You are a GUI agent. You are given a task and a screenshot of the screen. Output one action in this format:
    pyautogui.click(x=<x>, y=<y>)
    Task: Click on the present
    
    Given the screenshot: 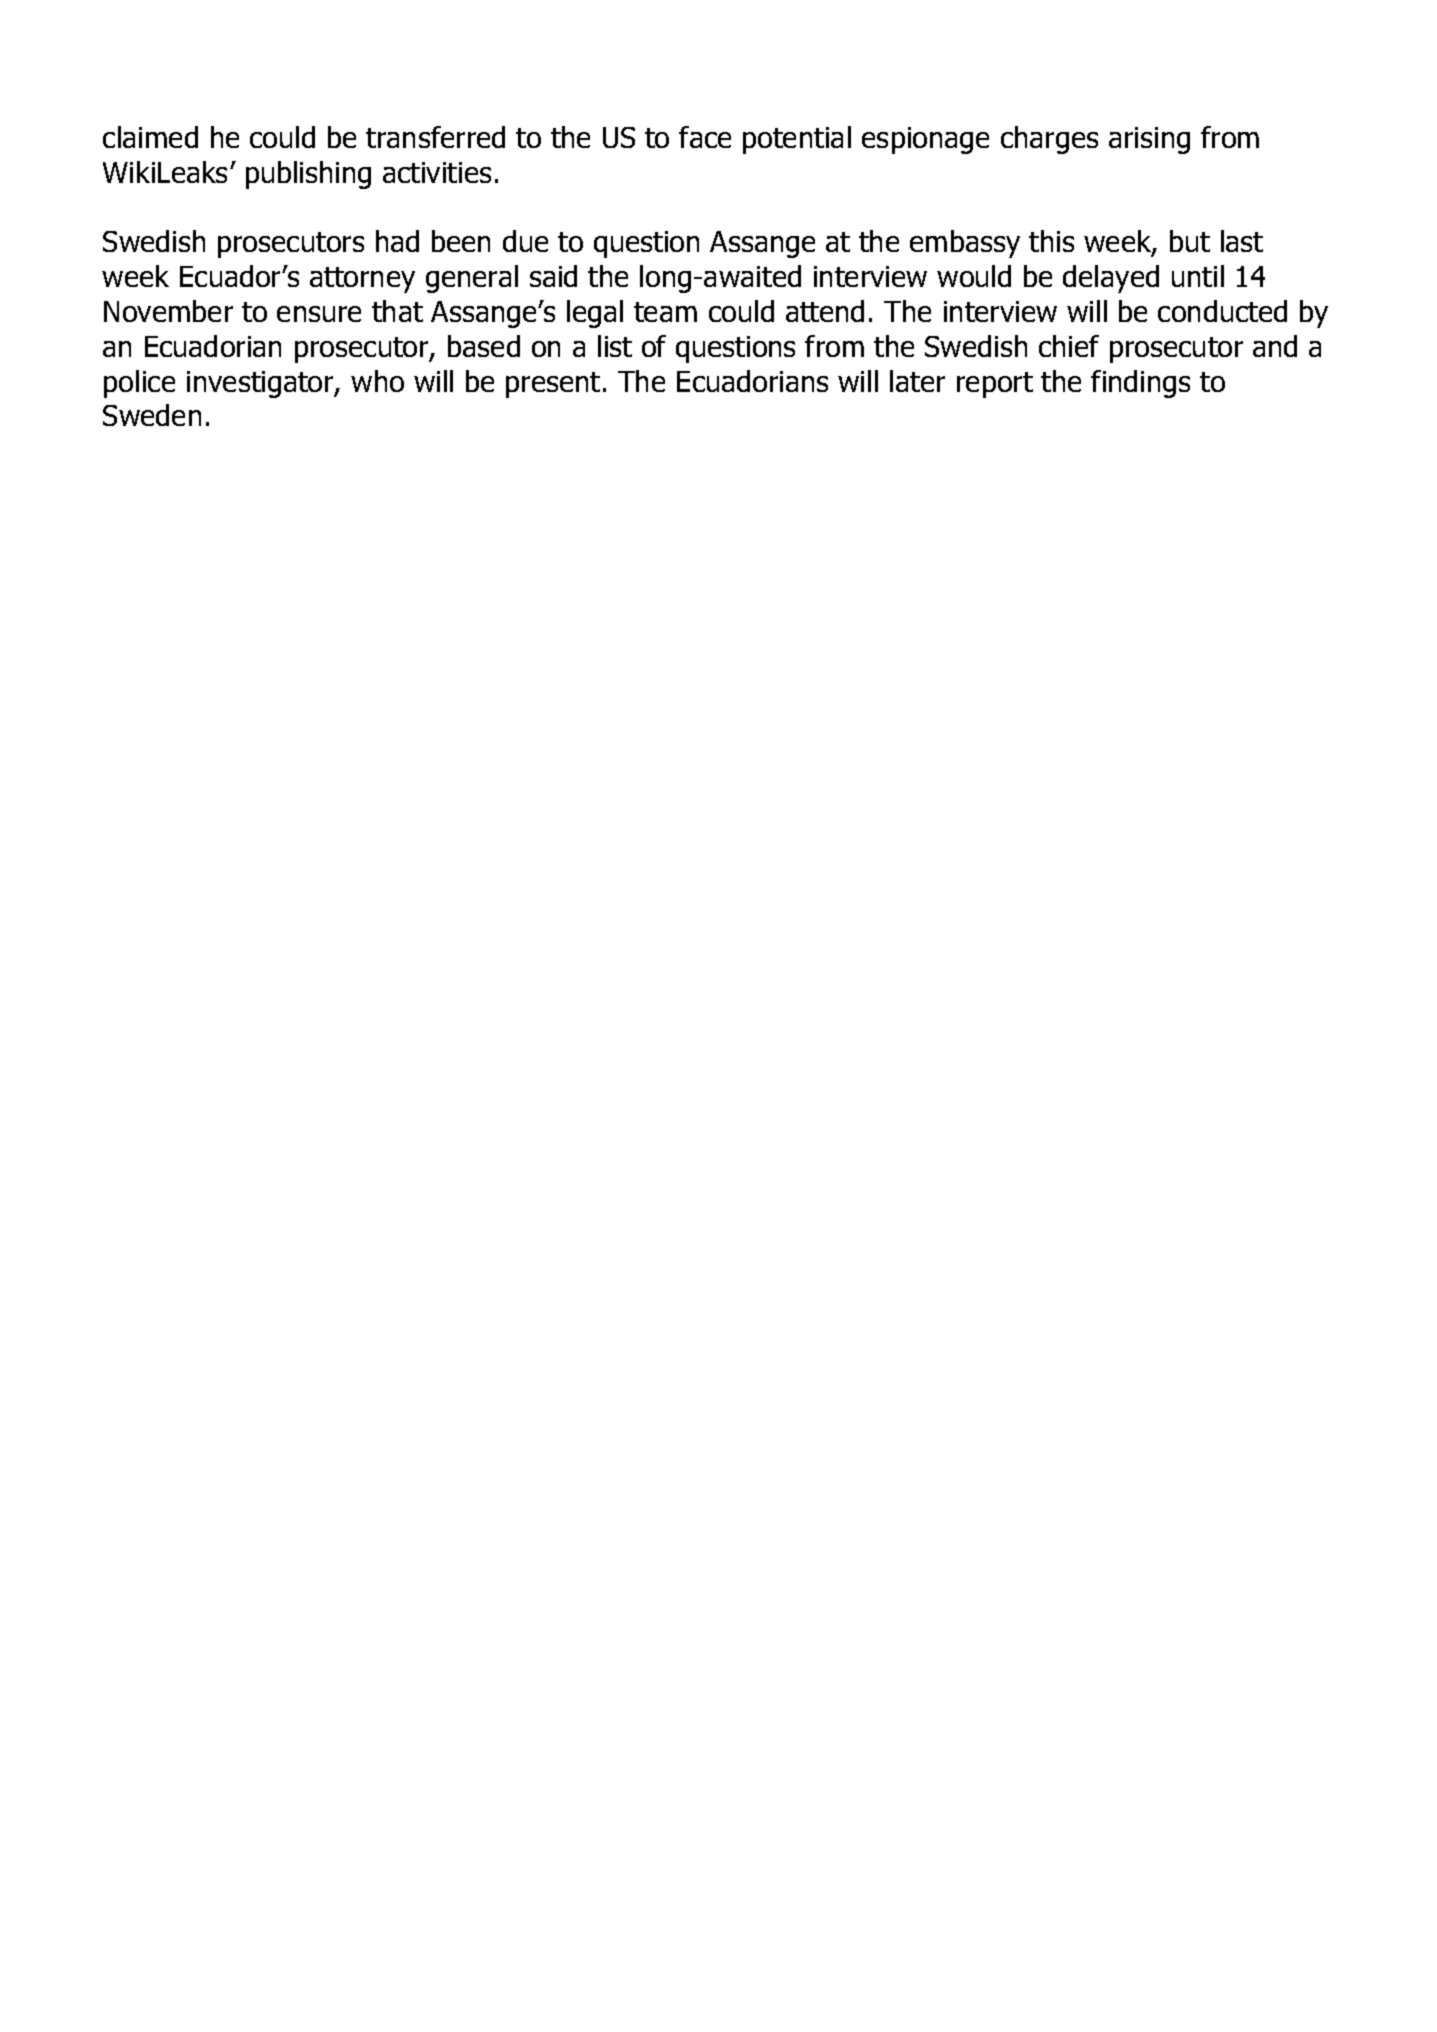 What is the action you would take?
    pyautogui.click(x=553, y=385)
